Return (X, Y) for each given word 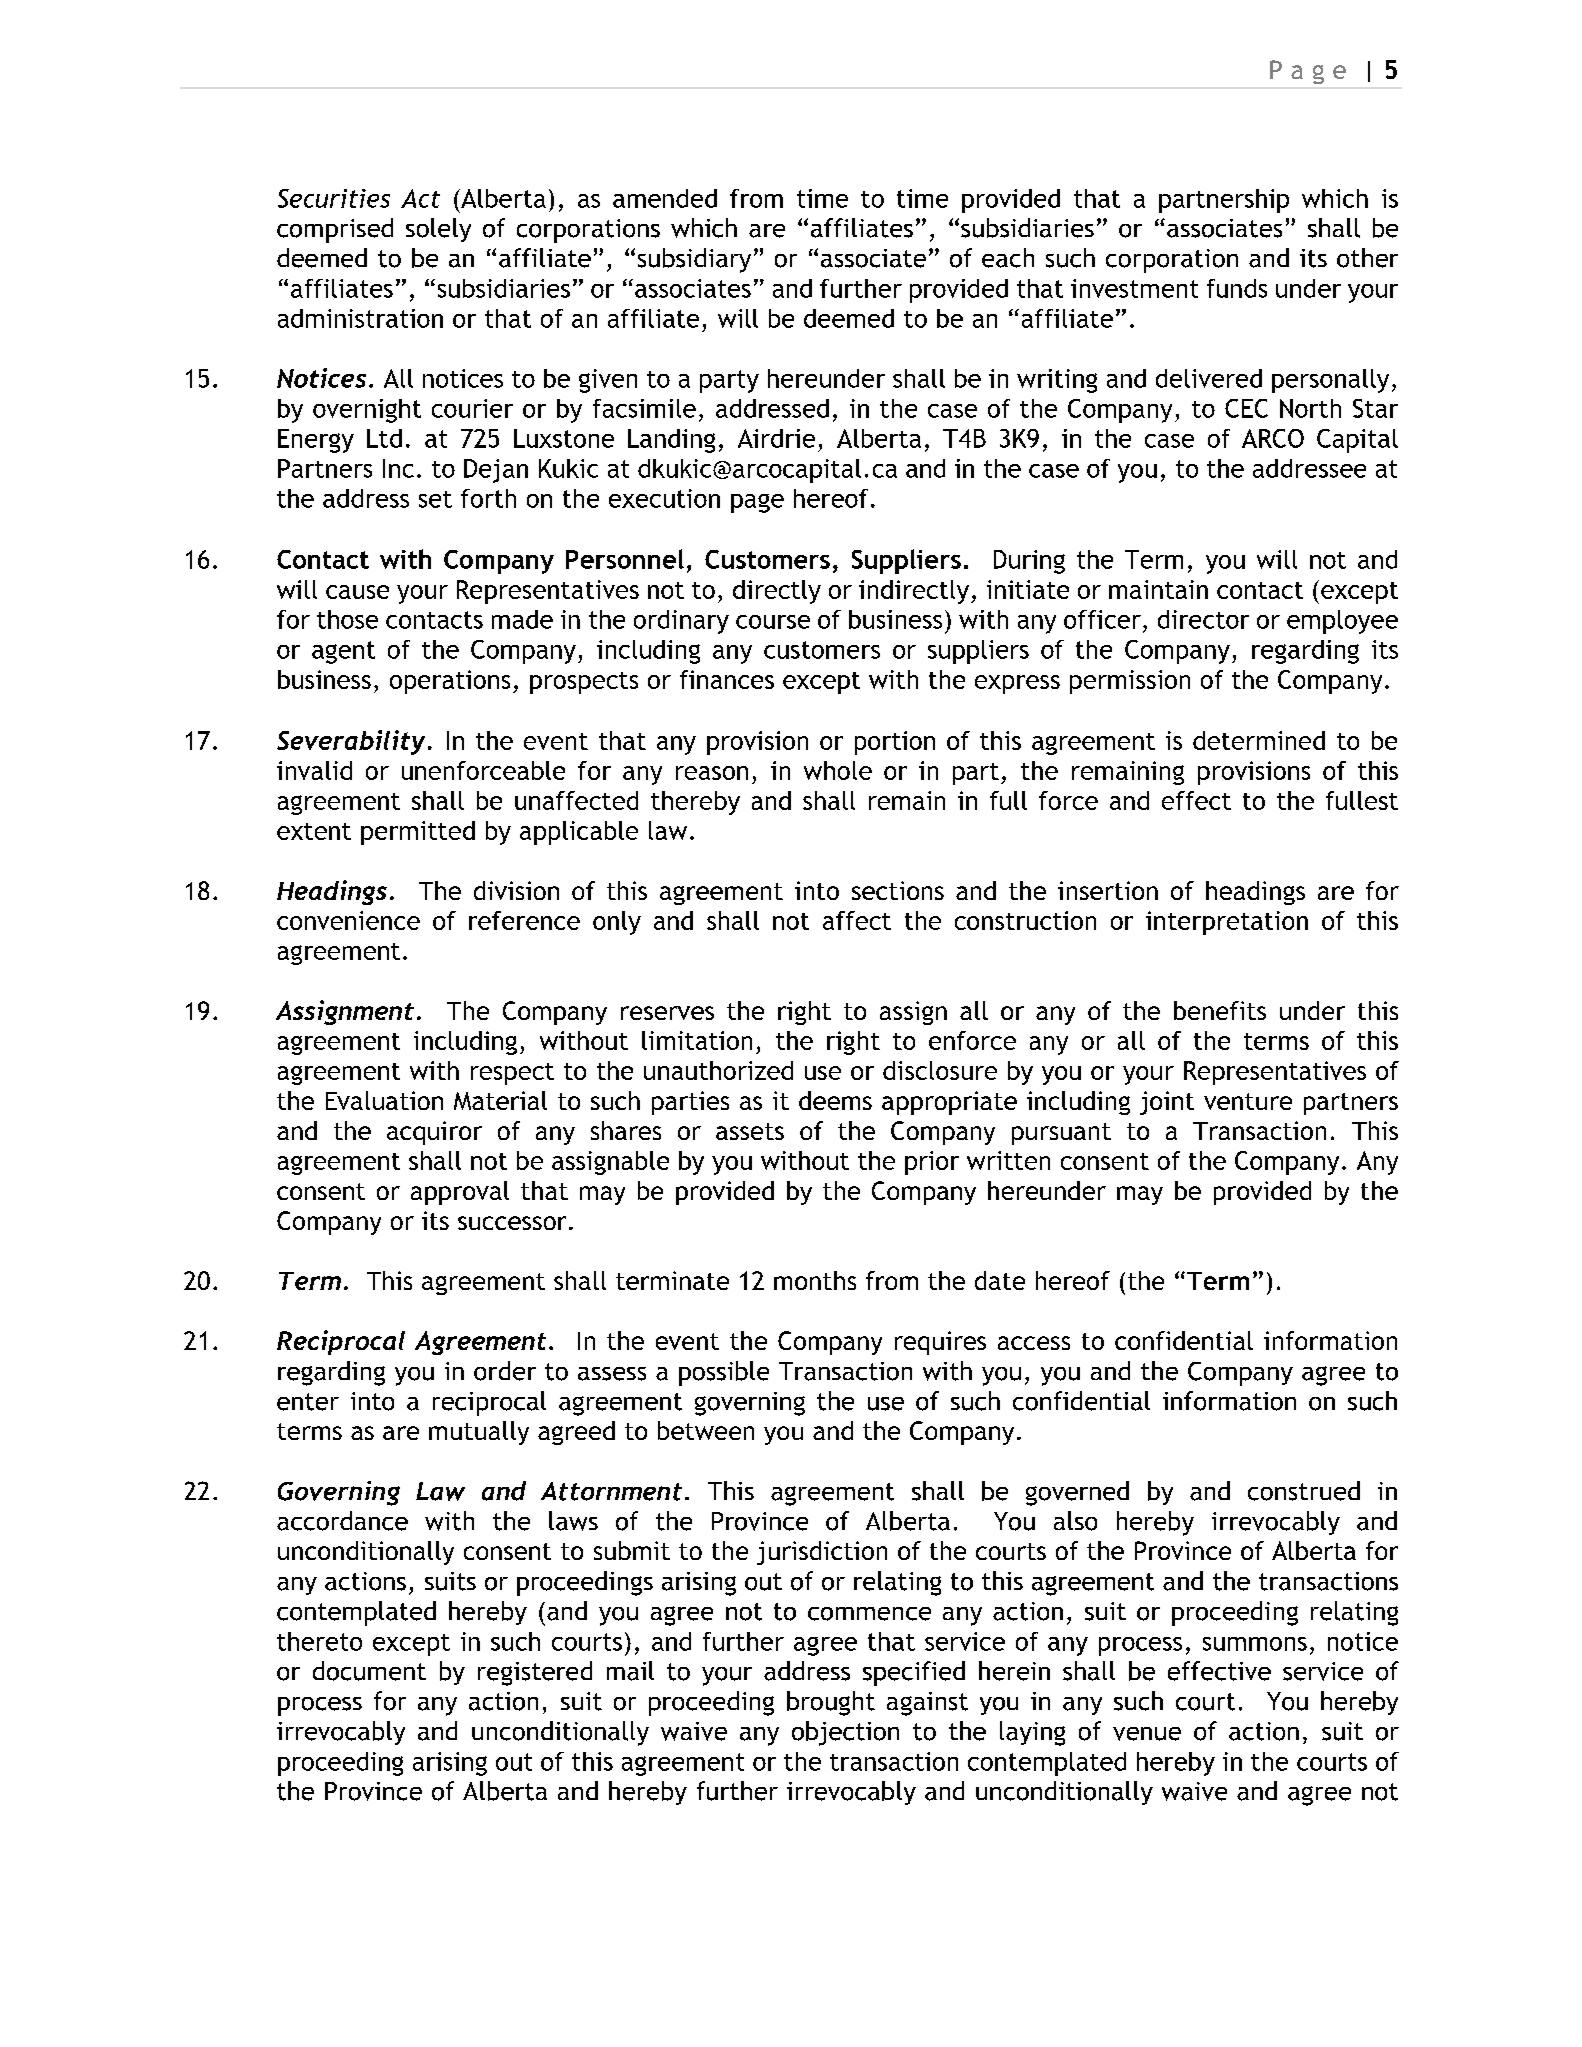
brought (831, 1703)
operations (450, 682)
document (369, 1671)
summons (1255, 1644)
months (815, 1280)
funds (1237, 288)
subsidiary (694, 260)
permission (1130, 682)
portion (895, 743)
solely (438, 230)
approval (460, 1193)
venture (1248, 1101)
